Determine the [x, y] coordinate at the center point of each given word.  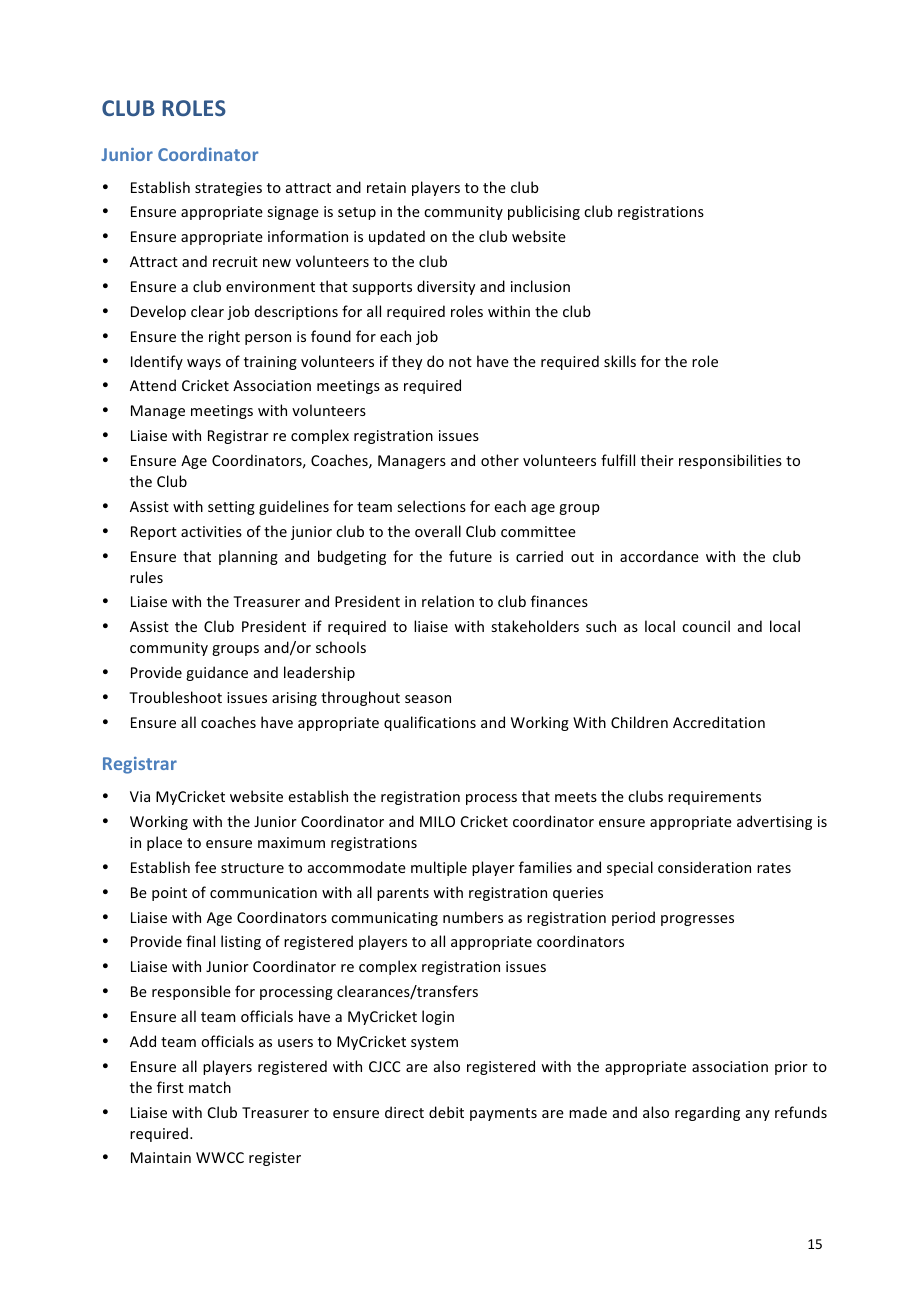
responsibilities [730, 461]
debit [446, 1112]
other [500, 460]
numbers [473, 917]
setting [231, 508]
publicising [544, 212]
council [706, 626]
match [210, 1087]
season [428, 699]
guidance [217, 673]
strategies [228, 189]
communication [263, 892]
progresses [697, 920]
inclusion [540, 286]
